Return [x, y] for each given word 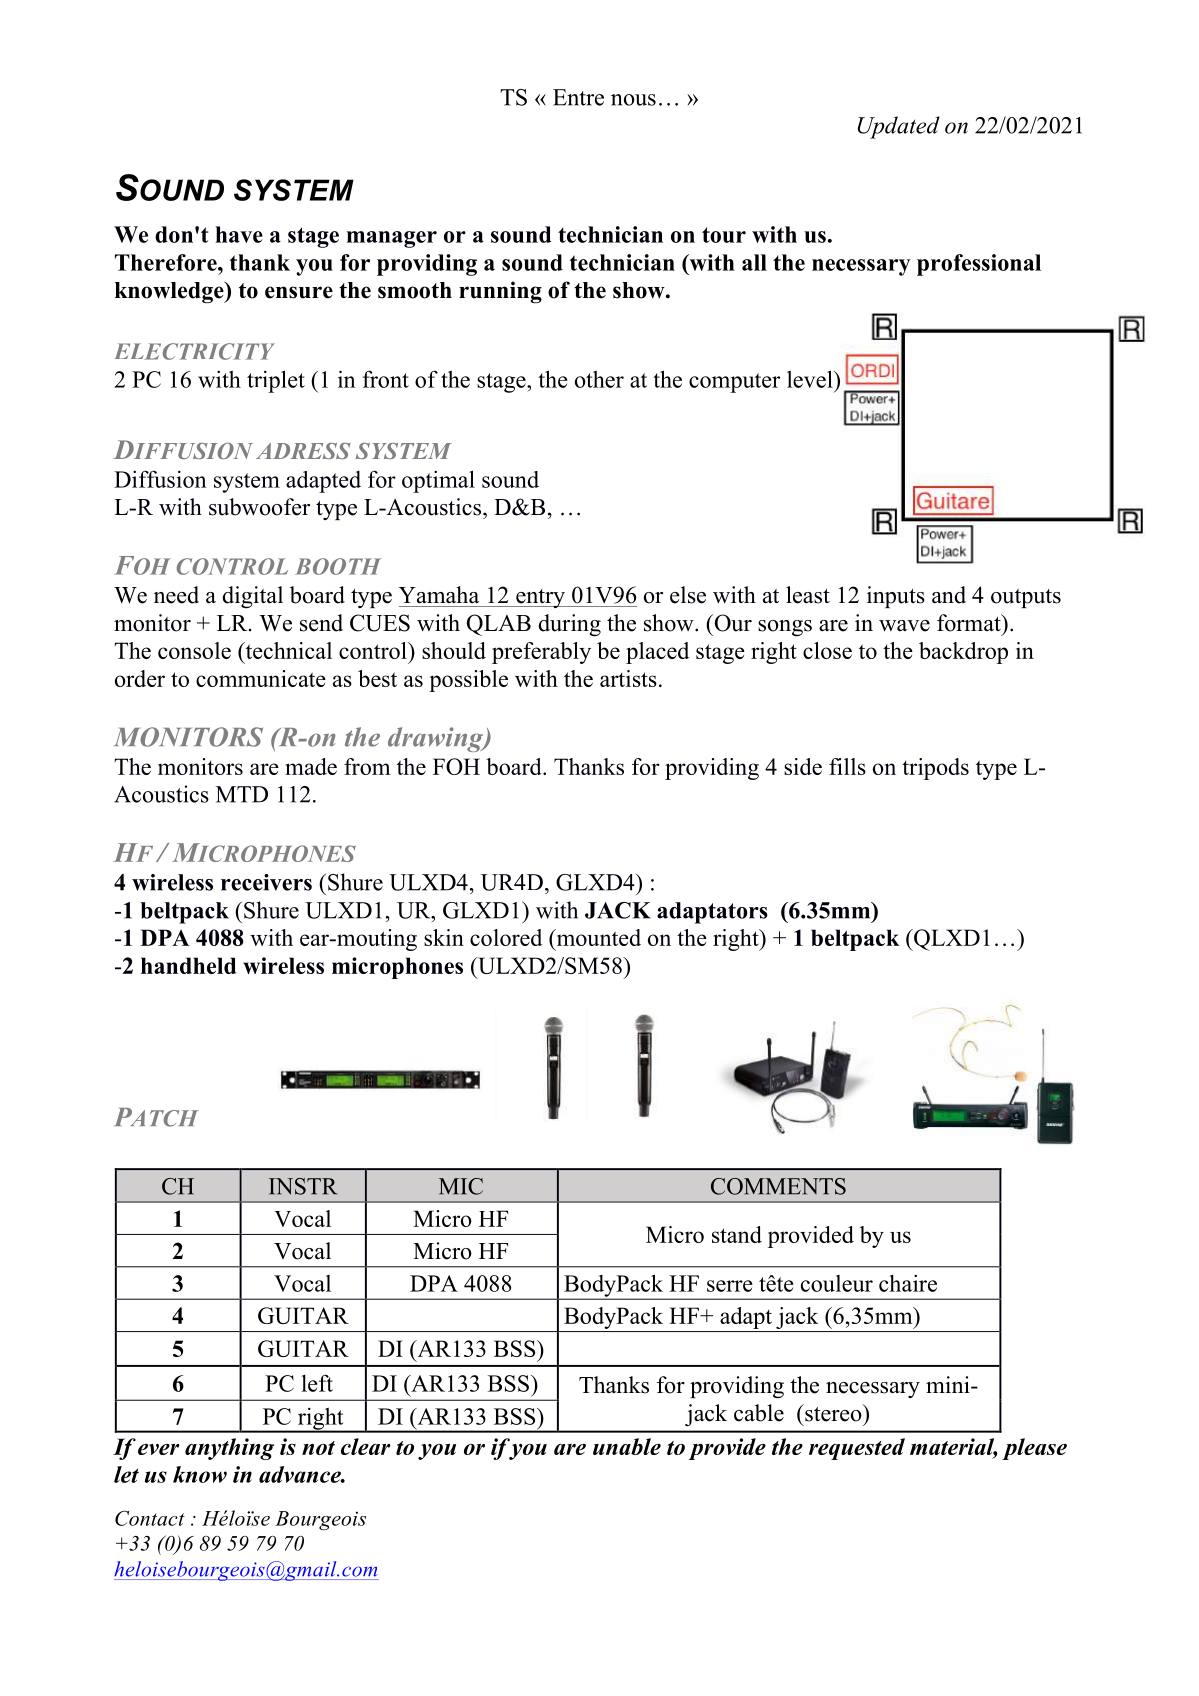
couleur [837, 1283]
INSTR [303, 1186]
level [811, 379]
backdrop [963, 653]
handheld [188, 965]
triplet [276, 381]
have [239, 234]
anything [229, 1449]
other [599, 379]
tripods [935, 769]
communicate [261, 678]
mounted [597, 937]
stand [737, 1234]
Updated [899, 127]
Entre [578, 97]
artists [628, 678]
